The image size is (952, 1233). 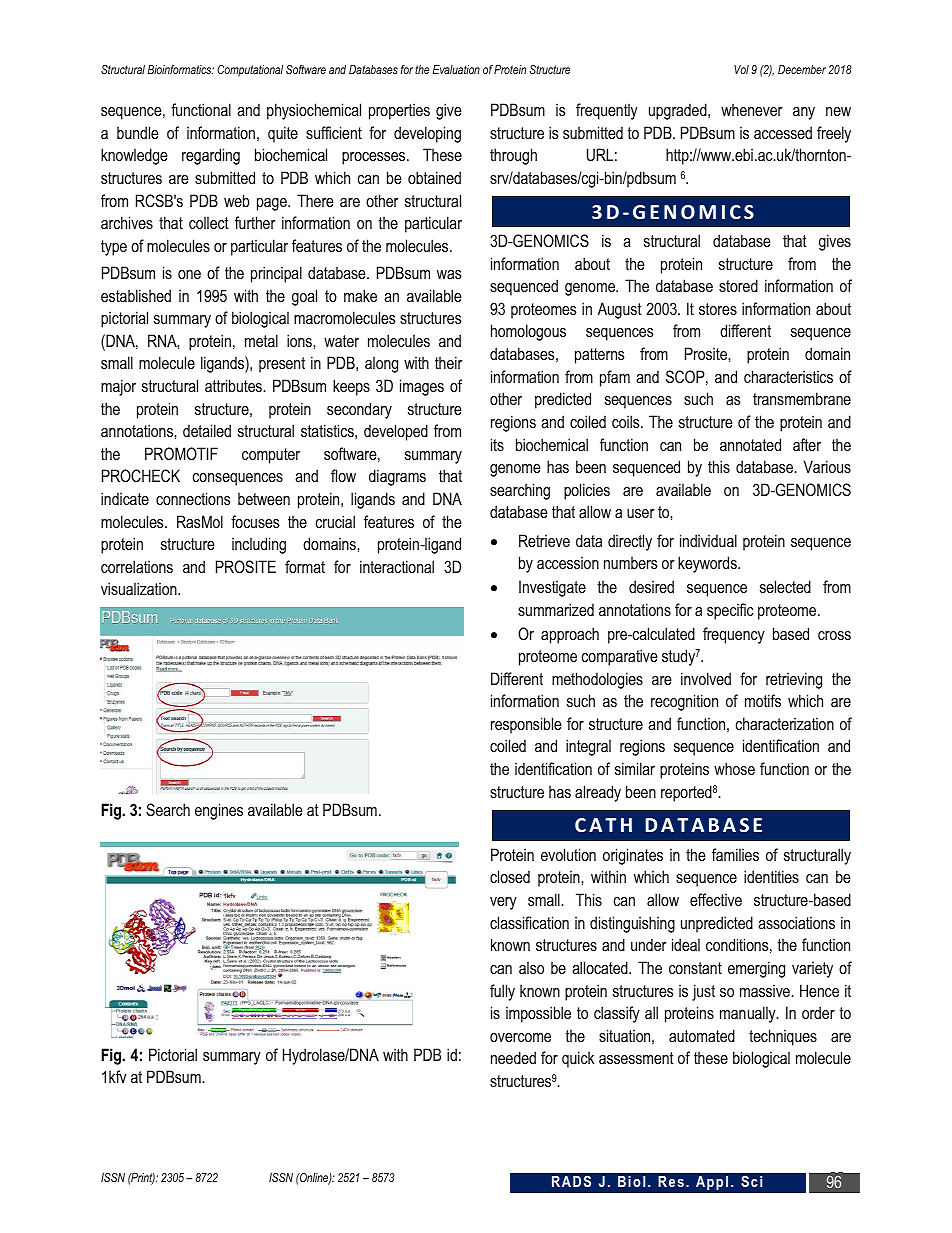 What do you see at coordinates (250, 71) in the screenshot?
I see `Computational` at bounding box center [250, 71].
